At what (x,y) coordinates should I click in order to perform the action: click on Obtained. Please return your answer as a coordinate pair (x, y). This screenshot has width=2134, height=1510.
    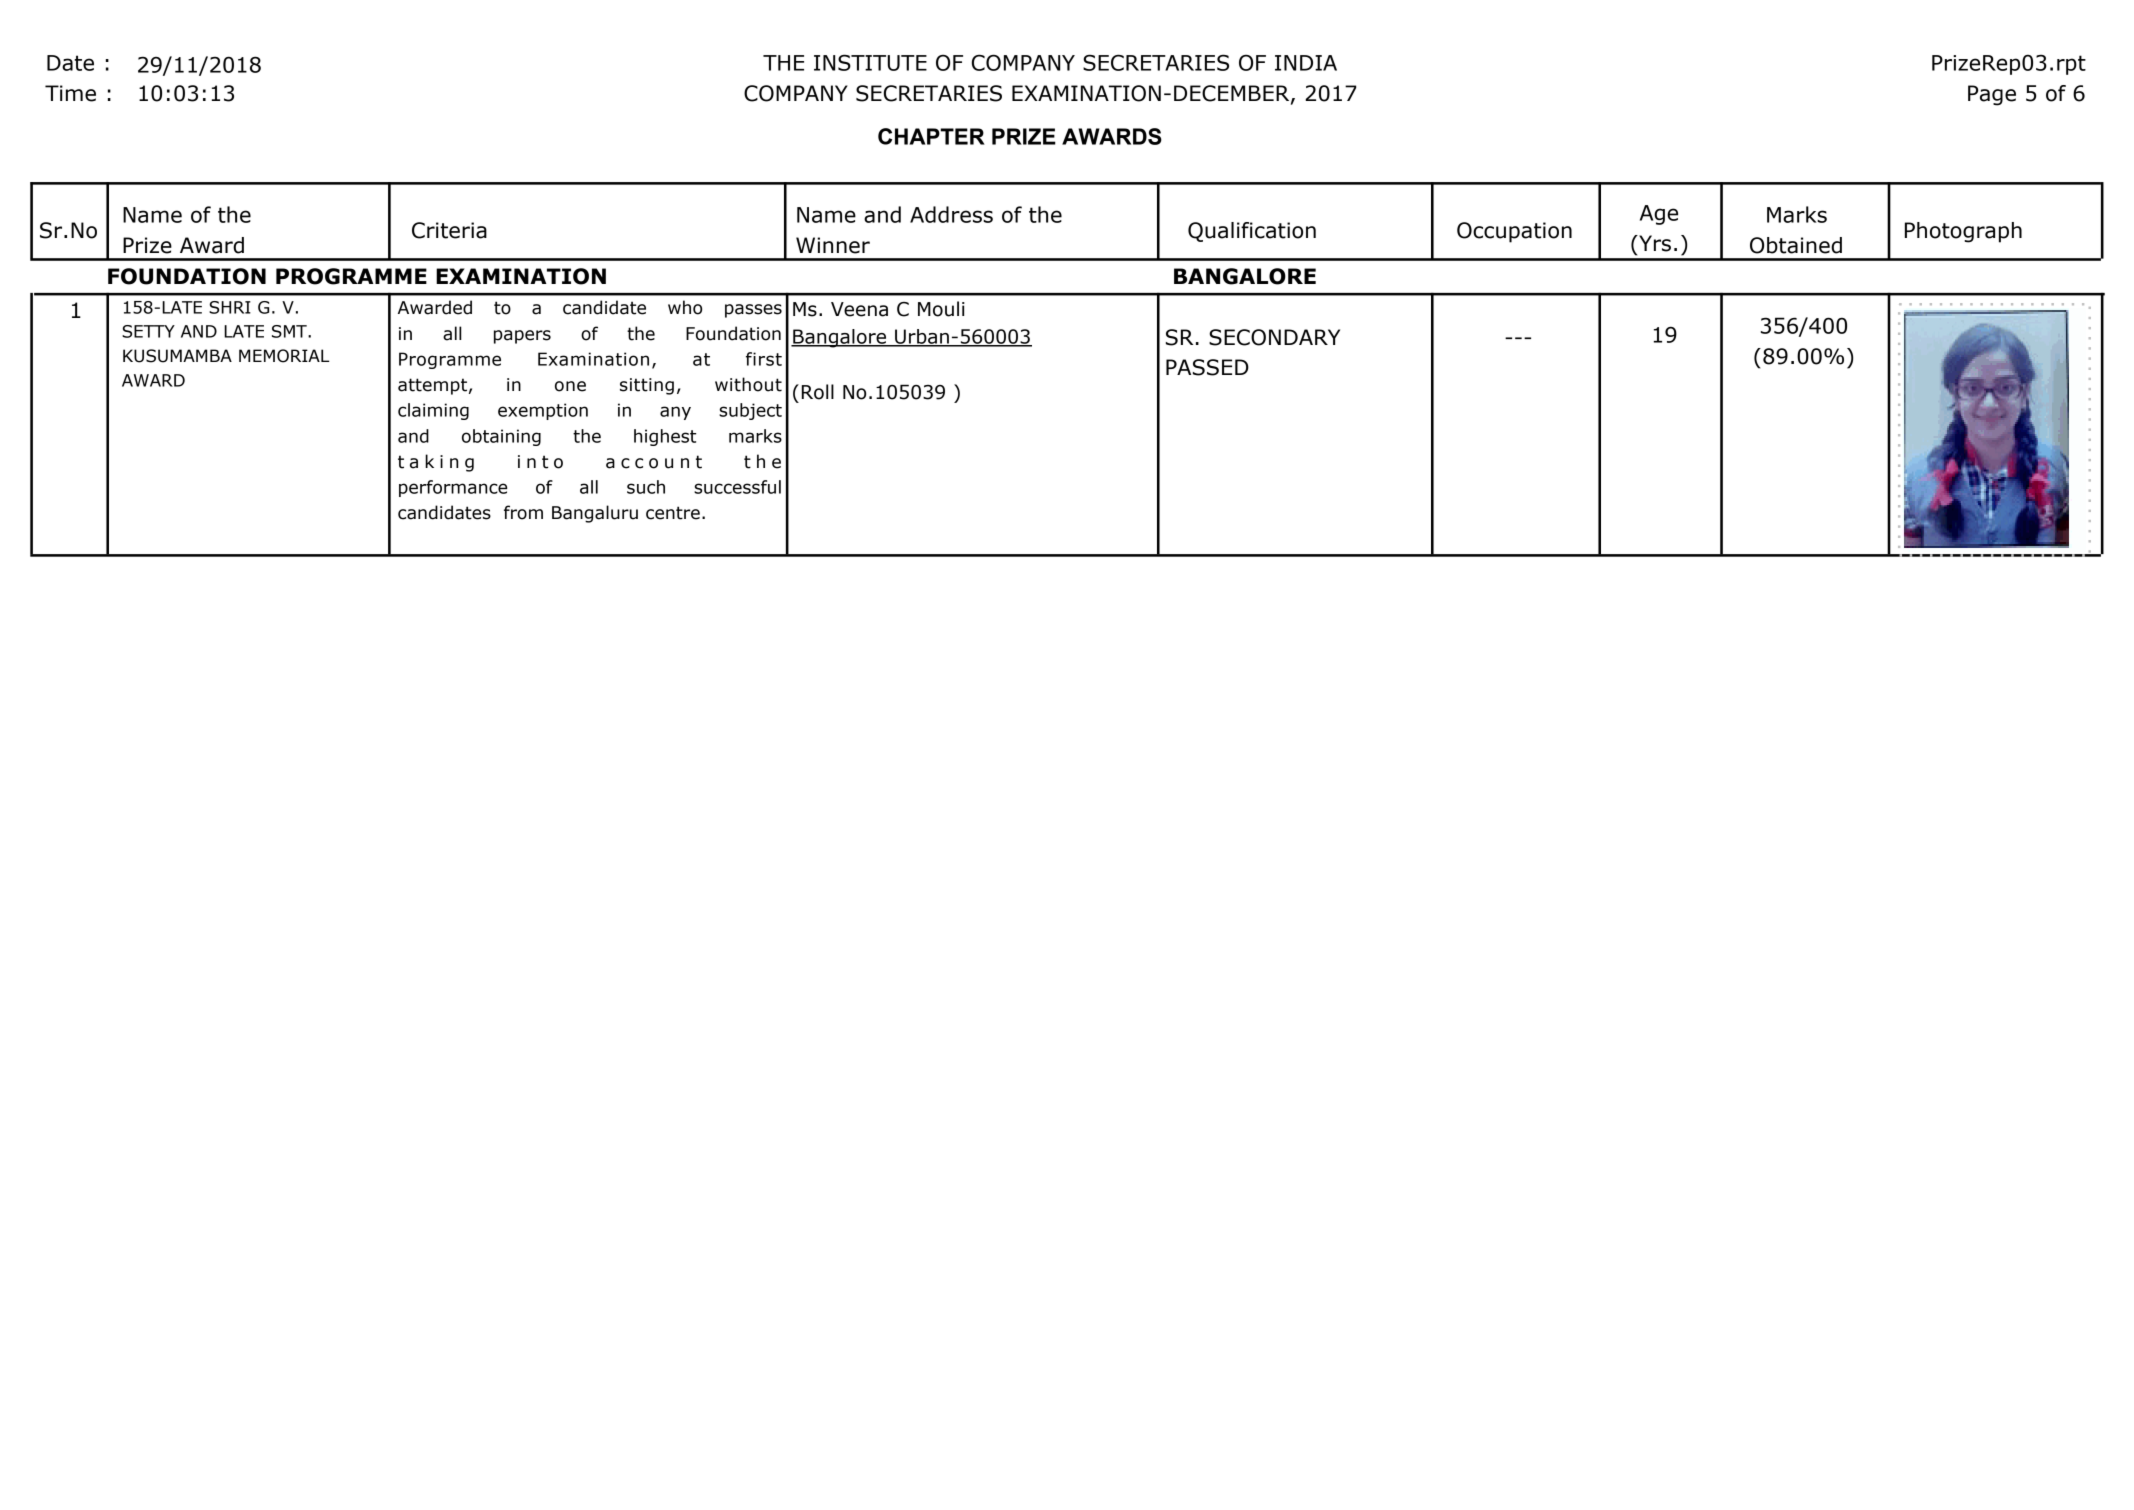
    Looking at the image, I should click on (1796, 245).
